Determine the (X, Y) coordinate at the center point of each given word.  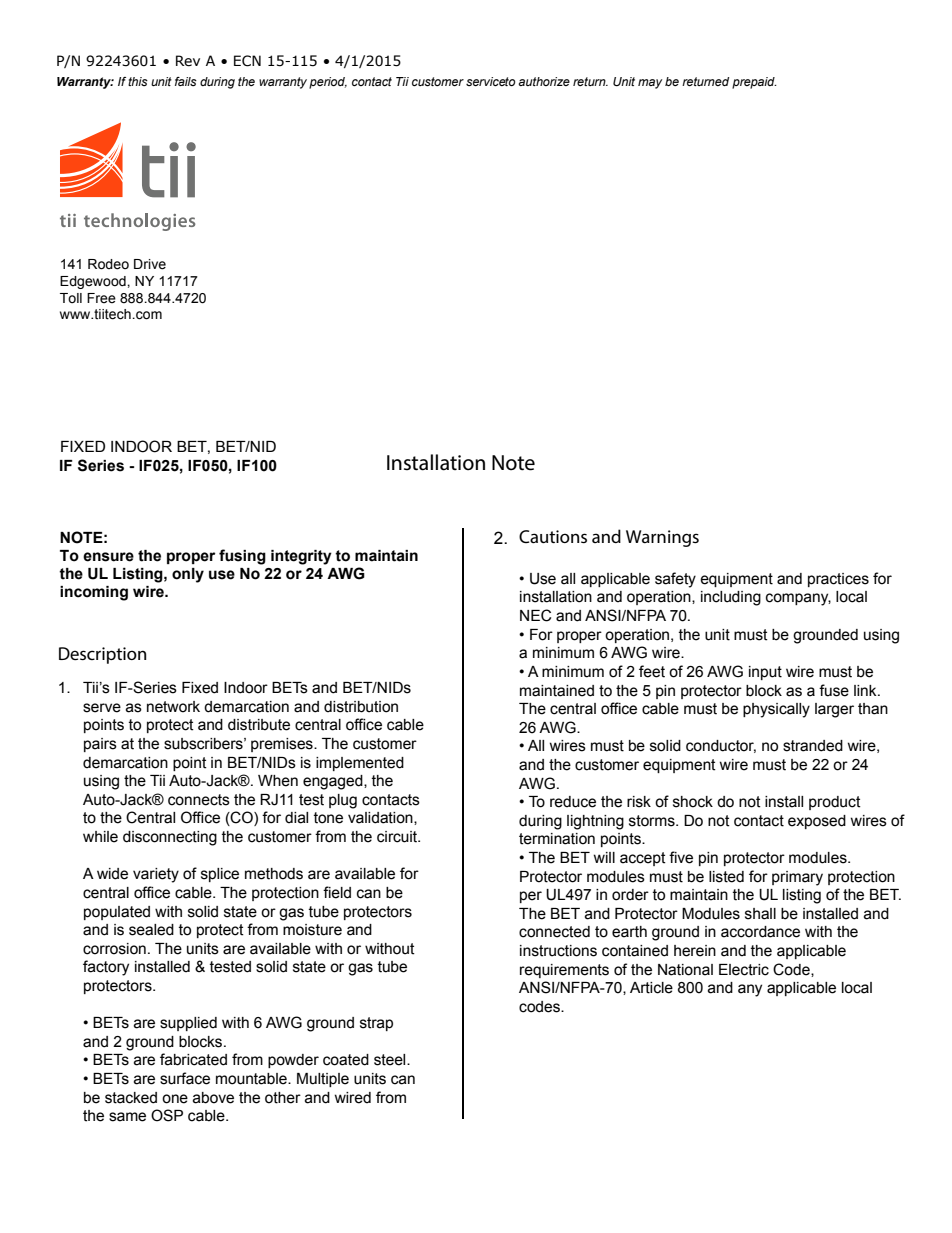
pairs (100, 745)
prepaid (754, 83)
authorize (544, 81)
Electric (744, 970)
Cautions (553, 536)
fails (186, 81)
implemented (360, 764)
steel (391, 1060)
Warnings (662, 538)
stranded (813, 746)
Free (101, 298)
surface (185, 1078)
